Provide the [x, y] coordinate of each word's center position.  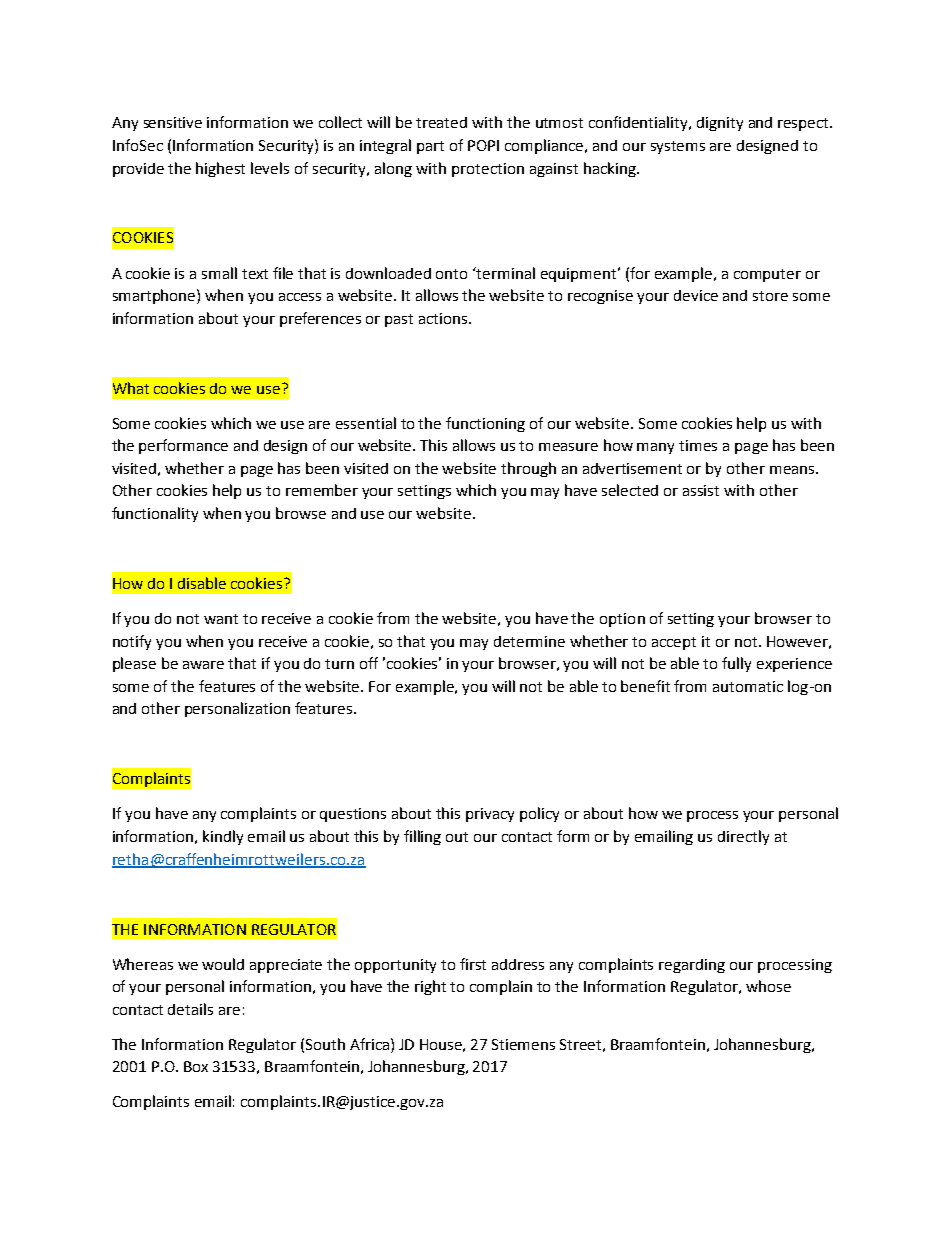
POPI [483, 145]
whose [768, 986]
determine [529, 641]
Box [196, 1066]
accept [674, 643]
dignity [720, 124]
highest [220, 169]
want [221, 619]
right [430, 987]
